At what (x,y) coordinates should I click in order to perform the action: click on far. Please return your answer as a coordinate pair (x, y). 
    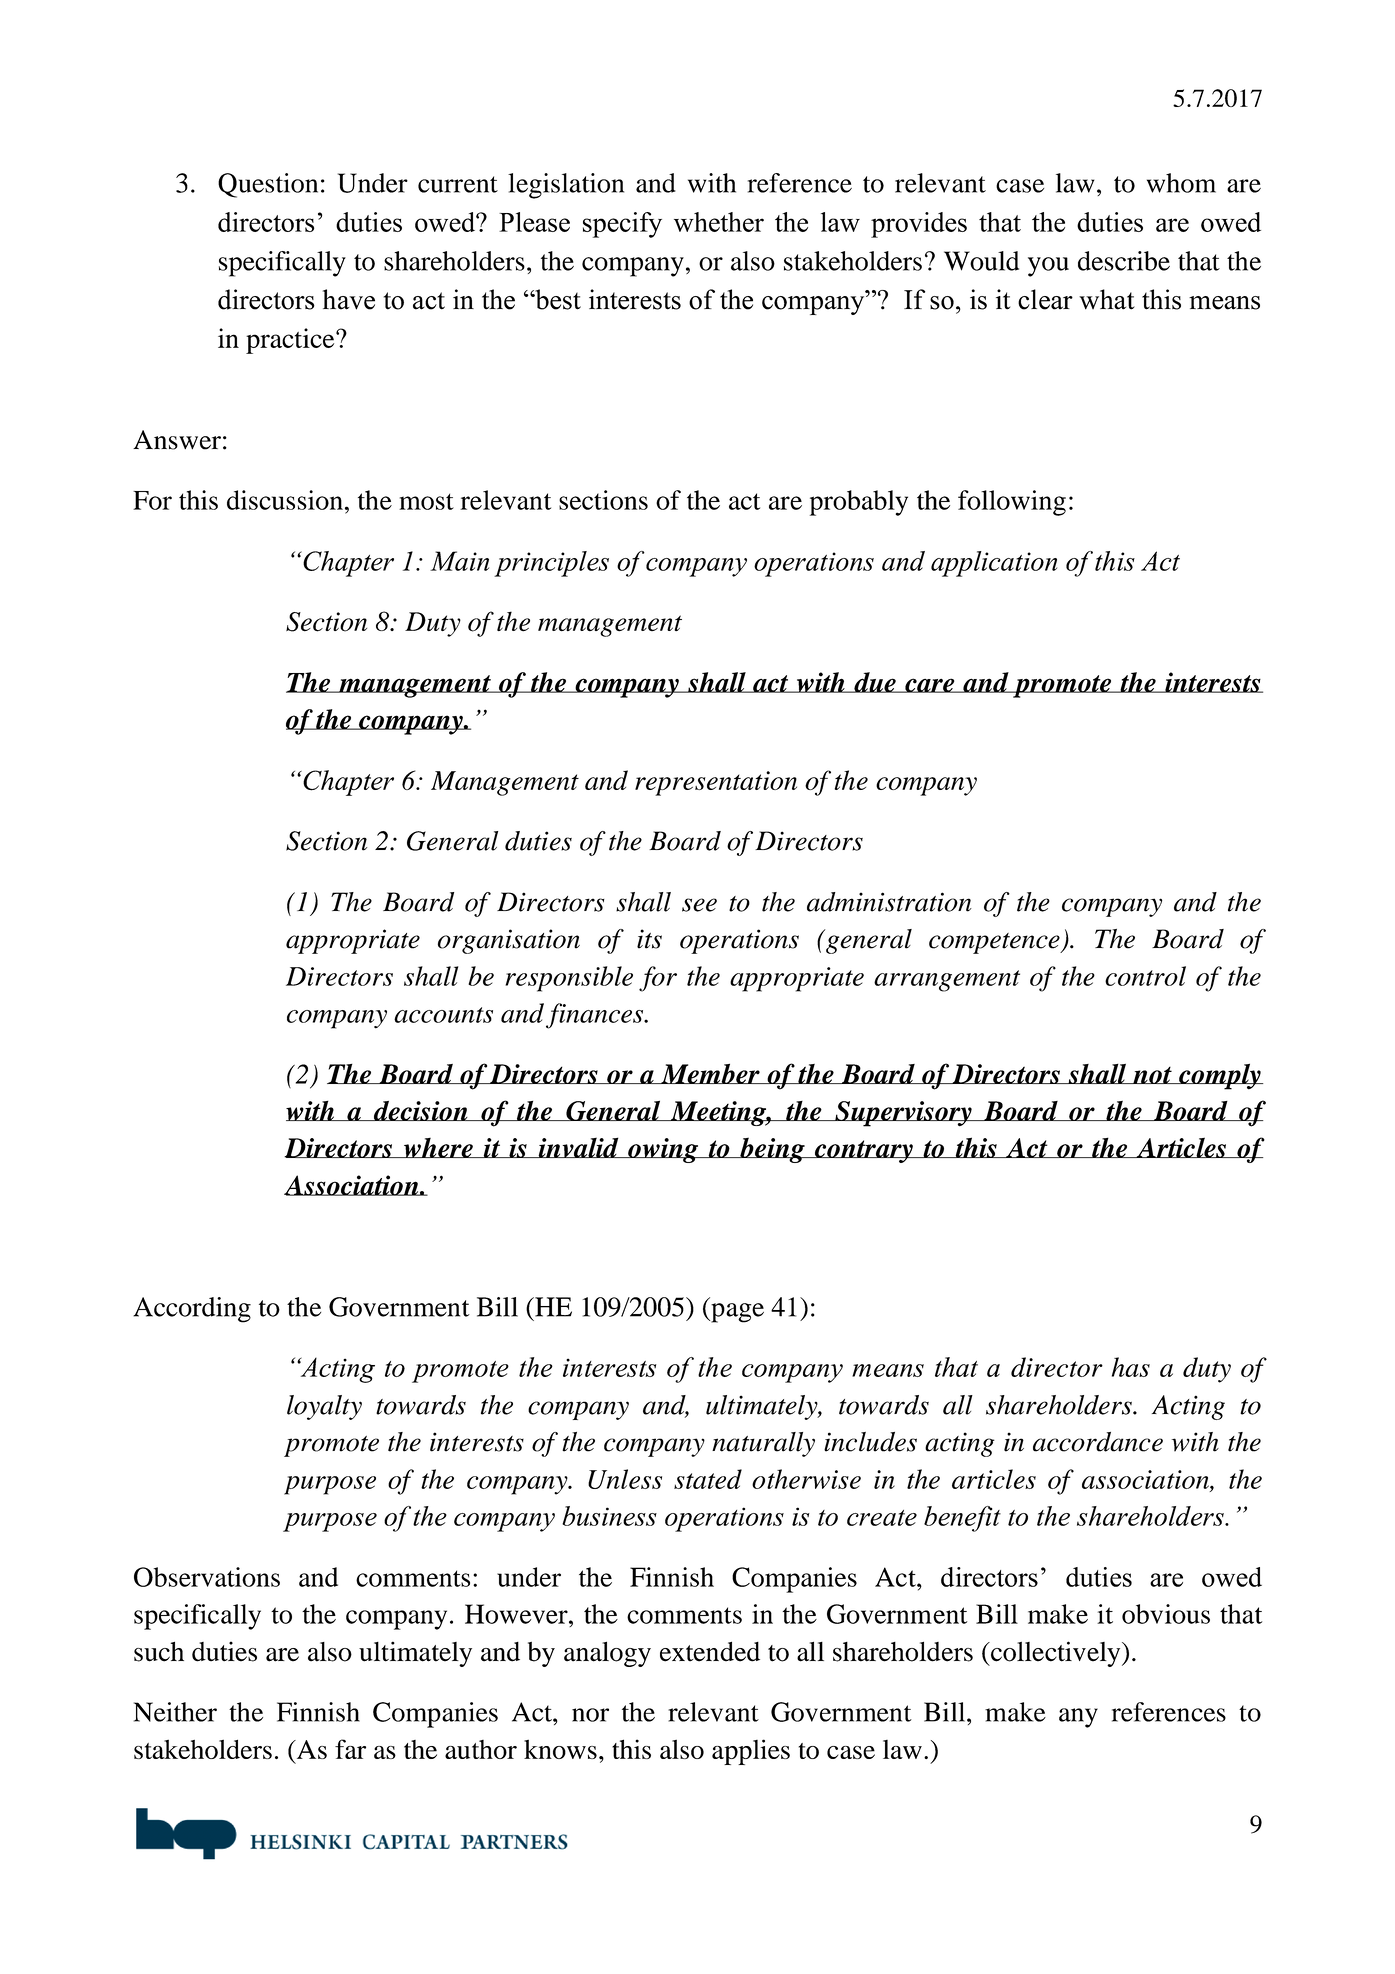
    Looking at the image, I should click on (350, 1749).
